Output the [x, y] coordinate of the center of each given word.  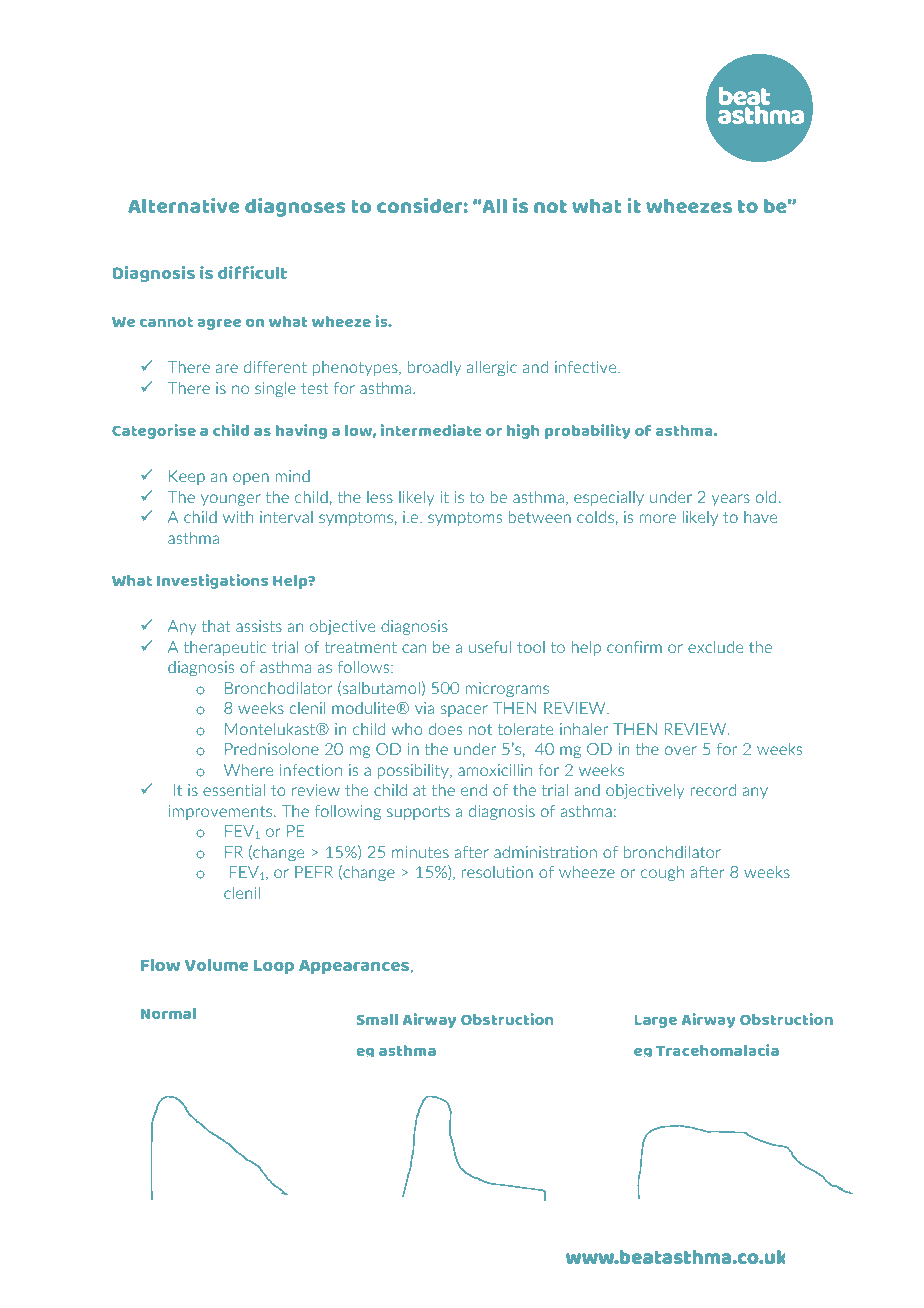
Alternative [183, 205]
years [731, 500]
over [681, 750]
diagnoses [295, 207]
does [445, 729]
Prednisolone [272, 749]
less [380, 497]
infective [587, 367]
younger [231, 500]
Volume [216, 965]
